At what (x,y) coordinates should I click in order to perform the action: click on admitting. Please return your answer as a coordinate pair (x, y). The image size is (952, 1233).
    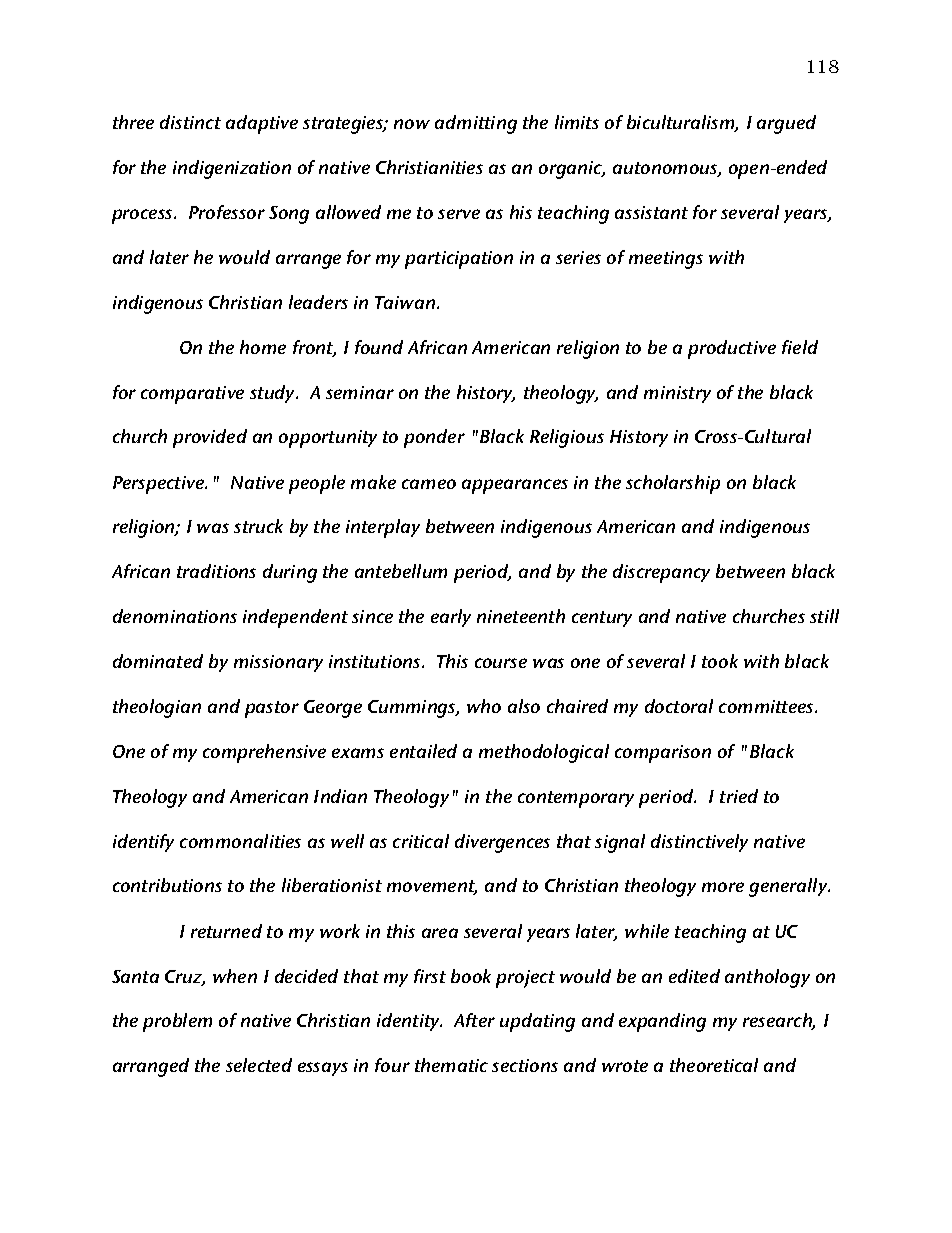
    Looking at the image, I should click on (476, 124).
